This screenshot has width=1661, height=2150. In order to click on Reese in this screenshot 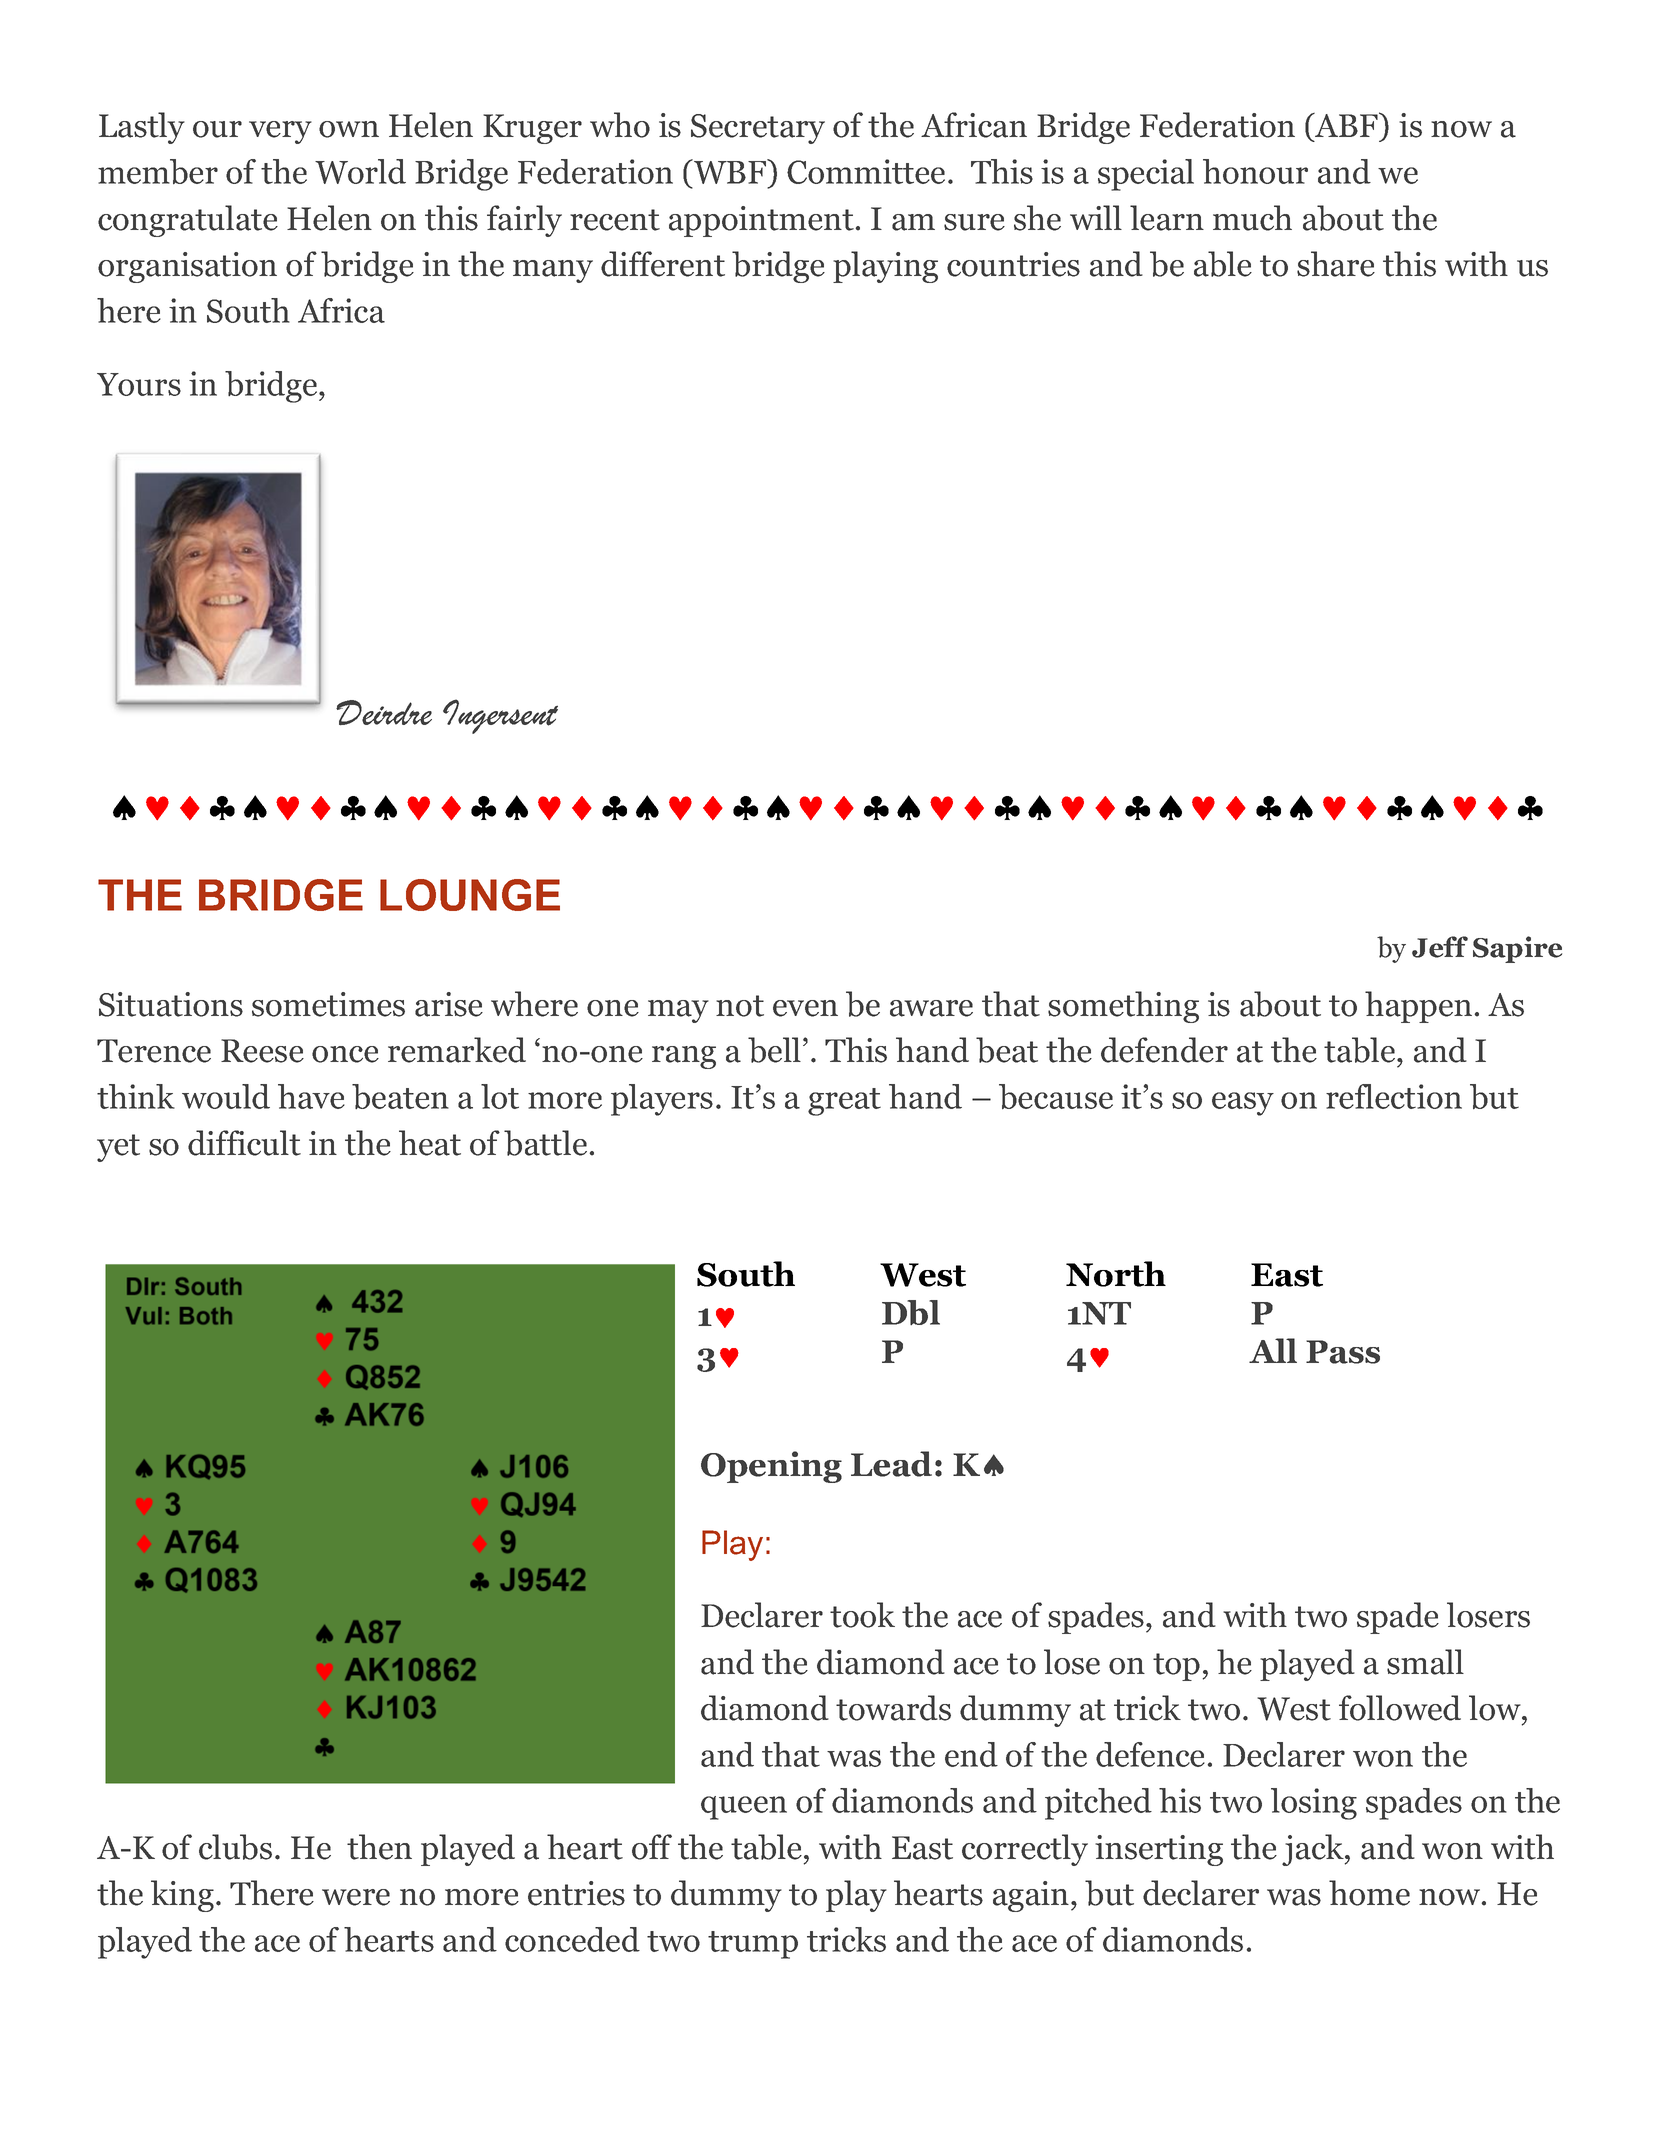, I will do `click(262, 1051)`.
